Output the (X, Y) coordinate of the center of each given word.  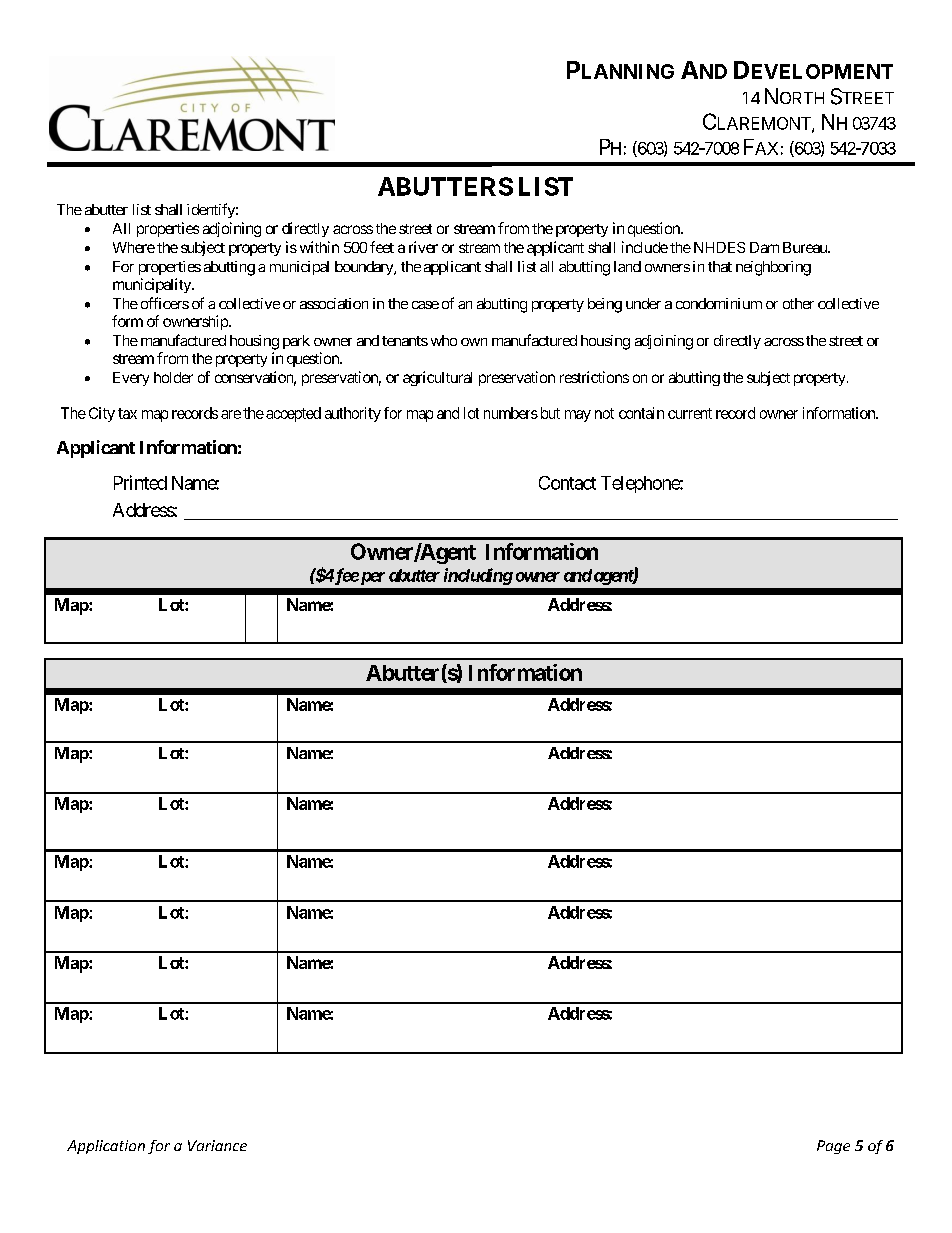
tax (127, 413)
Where (134, 247)
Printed (140, 482)
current (690, 413)
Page (833, 1147)
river (423, 247)
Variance (217, 1145)
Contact (567, 483)
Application (106, 1147)
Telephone (641, 484)
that (720, 266)
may (578, 416)
